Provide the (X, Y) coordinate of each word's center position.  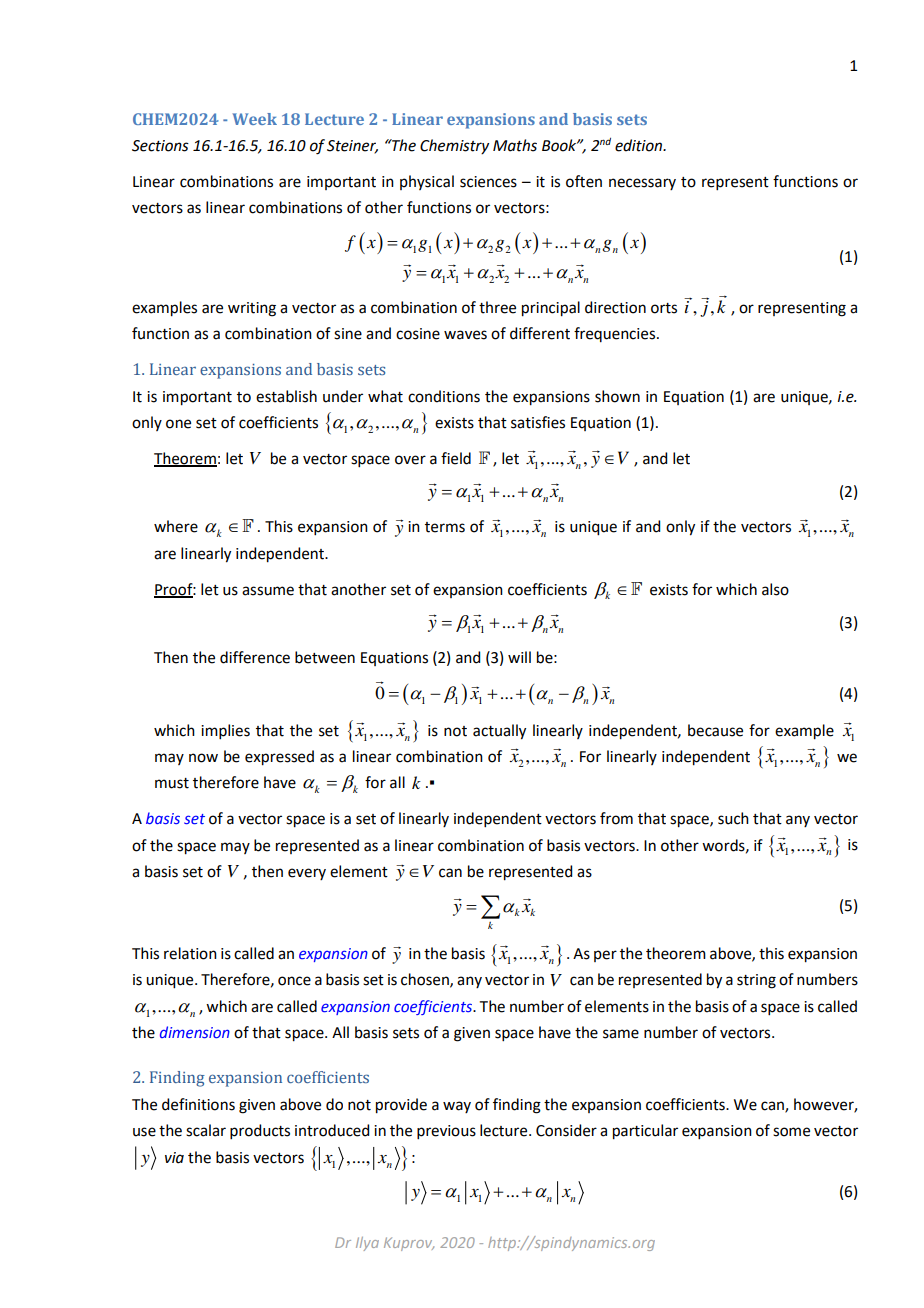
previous (446, 1132)
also (775, 589)
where (176, 526)
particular (645, 1132)
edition (640, 145)
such (733, 818)
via (174, 1158)
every (307, 874)
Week (255, 119)
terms (445, 527)
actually (499, 732)
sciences (488, 182)
